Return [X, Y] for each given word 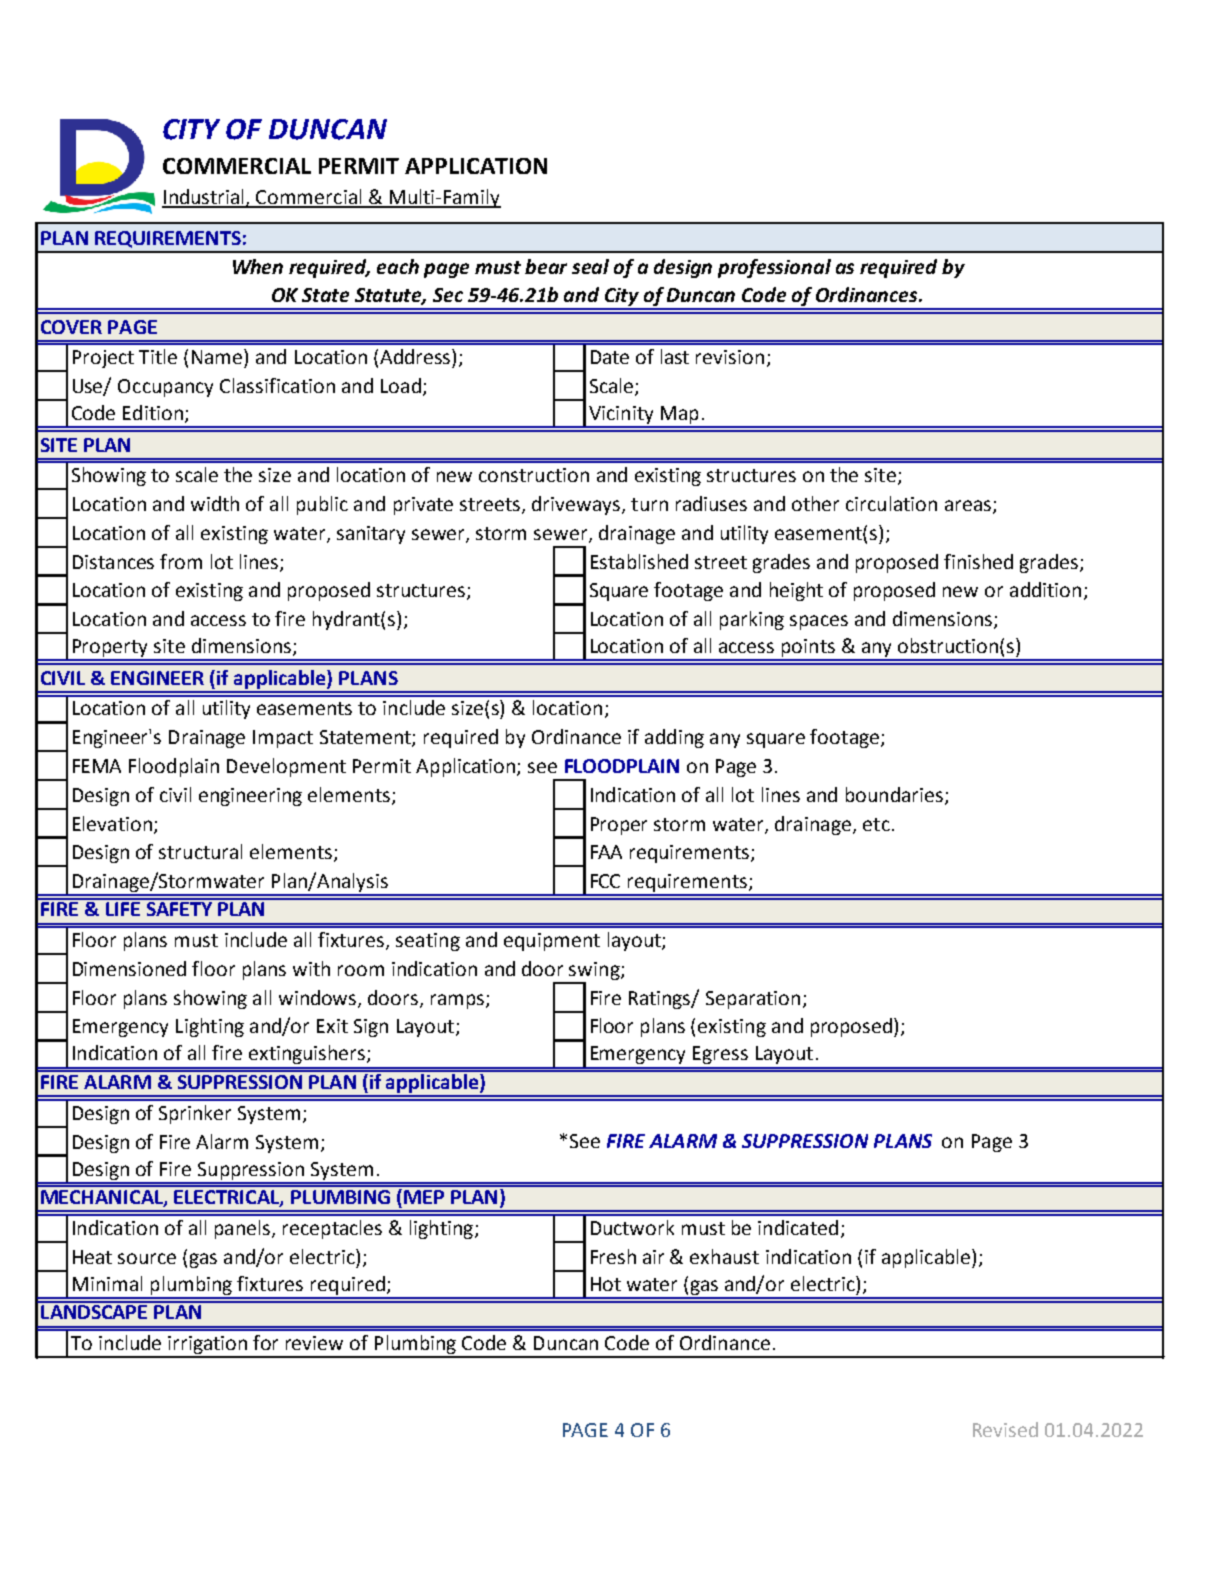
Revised [1005, 1429]
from [181, 561]
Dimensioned [129, 968]
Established [639, 561]
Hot [606, 1284]
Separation [753, 1000]
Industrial [204, 198]
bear [546, 266]
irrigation [208, 1346]
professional [774, 268]
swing [595, 971]
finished [978, 561]
